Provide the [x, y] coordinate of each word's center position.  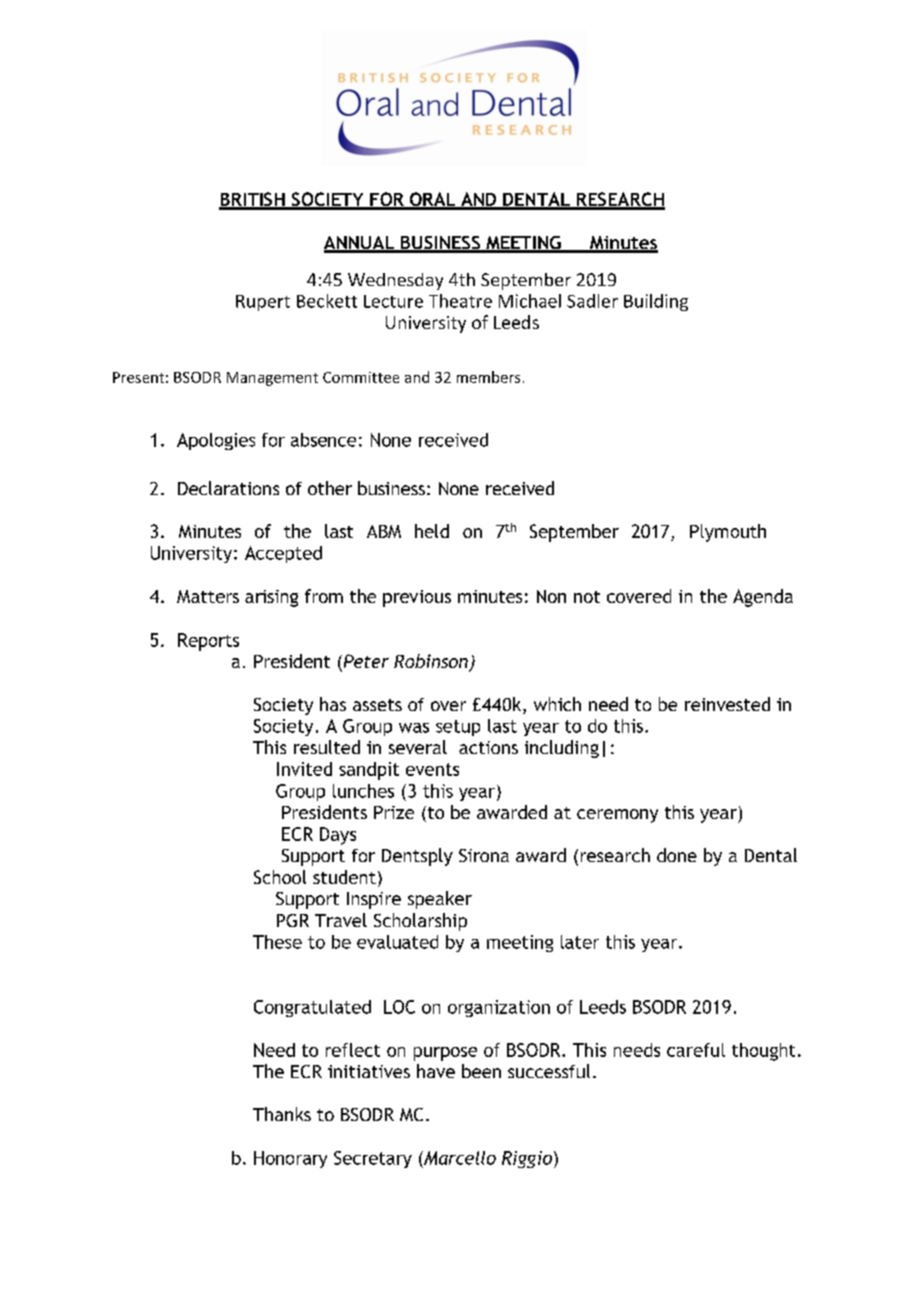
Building [656, 302]
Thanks [282, 1114]
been [481, 1071]
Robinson [432, 662]
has [333, 704]
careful [696, 1050]
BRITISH [253, 200]
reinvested [727, 704]
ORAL [433, 200]
